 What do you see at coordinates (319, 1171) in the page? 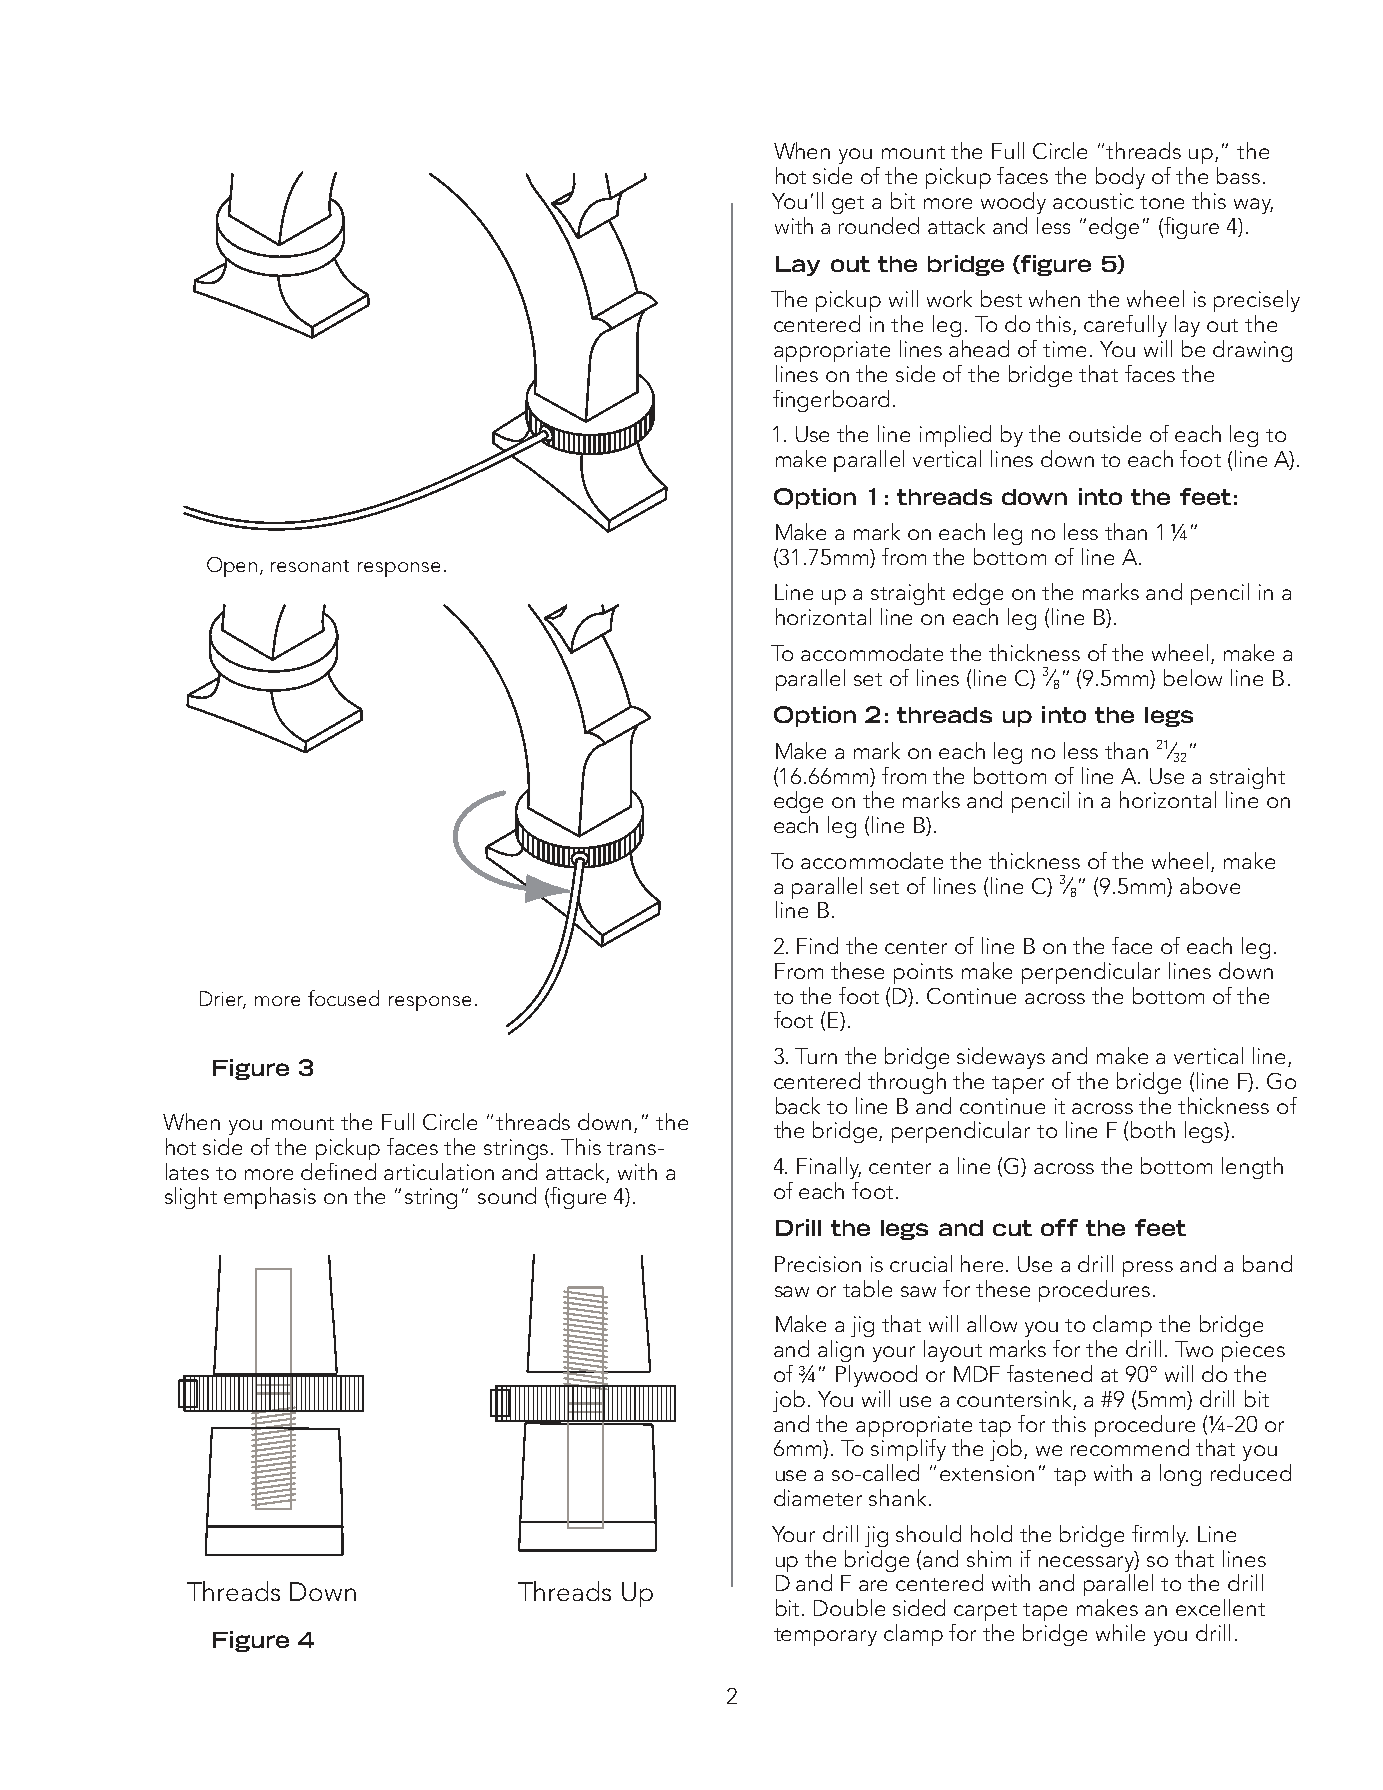
I see `defi` at bounding box center [319, 1171].
